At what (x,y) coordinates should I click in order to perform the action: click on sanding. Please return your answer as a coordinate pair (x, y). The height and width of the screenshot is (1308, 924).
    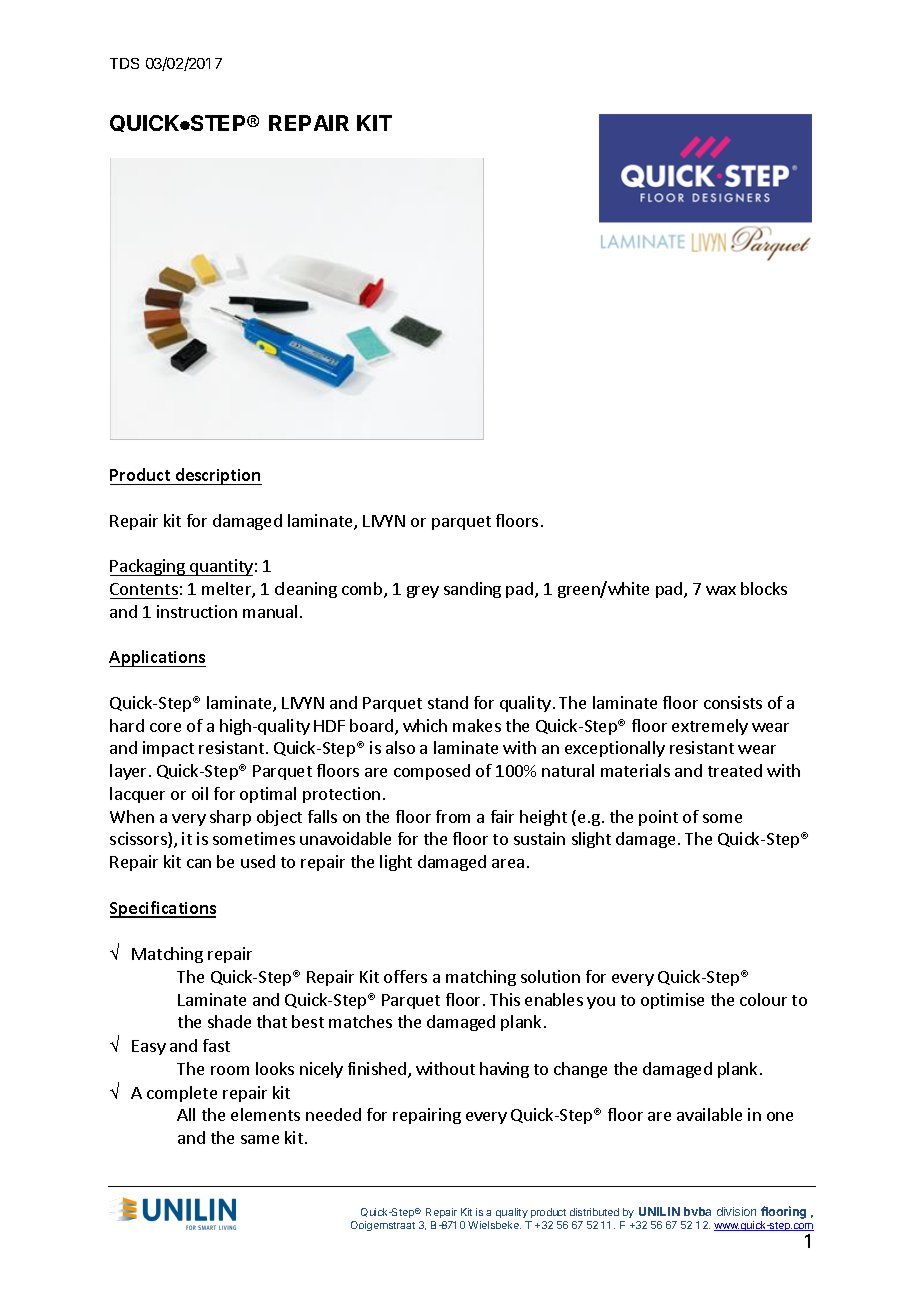
    Looking at the image, I should click on (472, 590).
